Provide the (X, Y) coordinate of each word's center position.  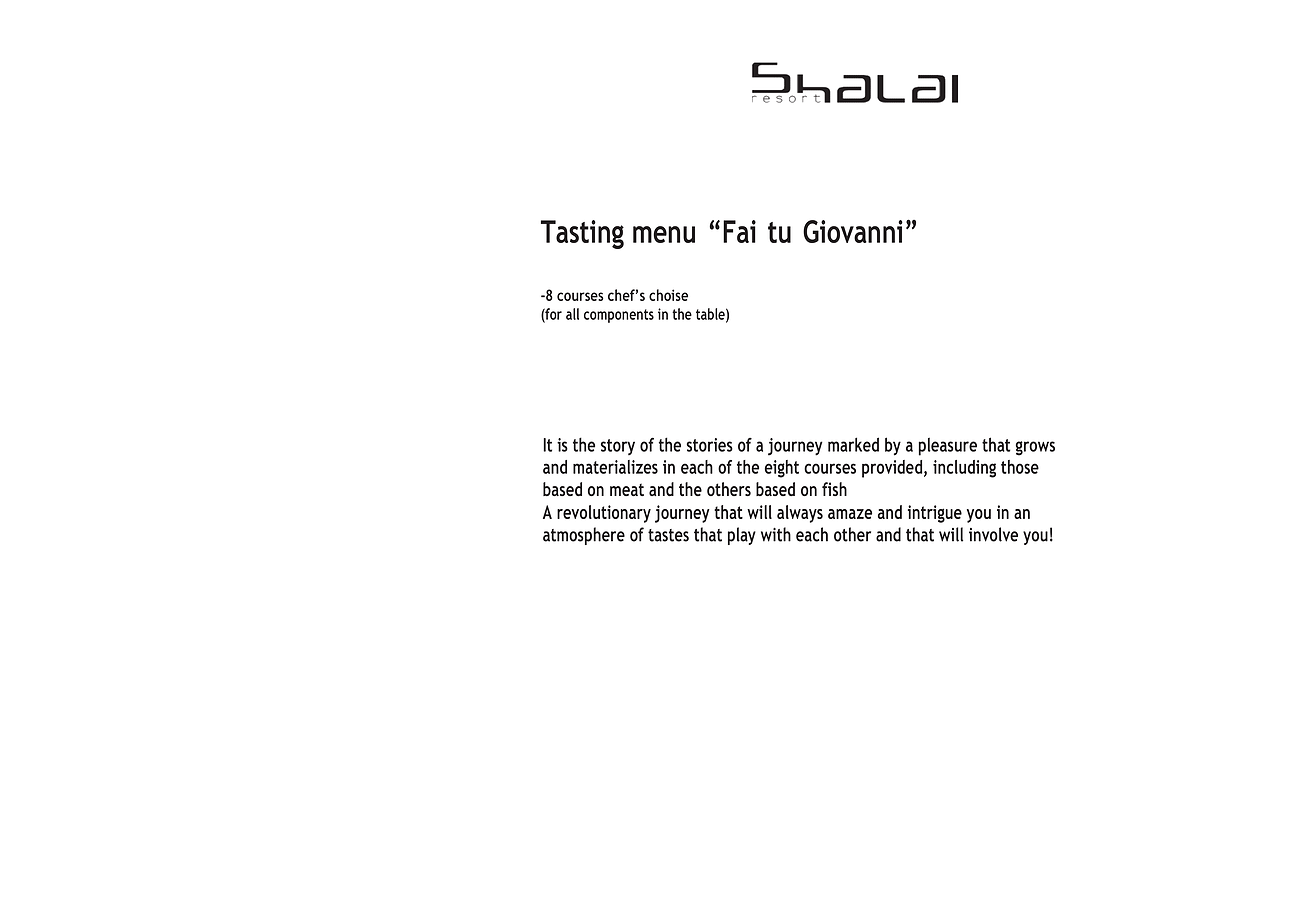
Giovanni (853, 231)
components (619, 316)
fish (834, 489)
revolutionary (604, 514)
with (776, 534)
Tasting (582, 234)
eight (782, 469)
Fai (739, 231)
